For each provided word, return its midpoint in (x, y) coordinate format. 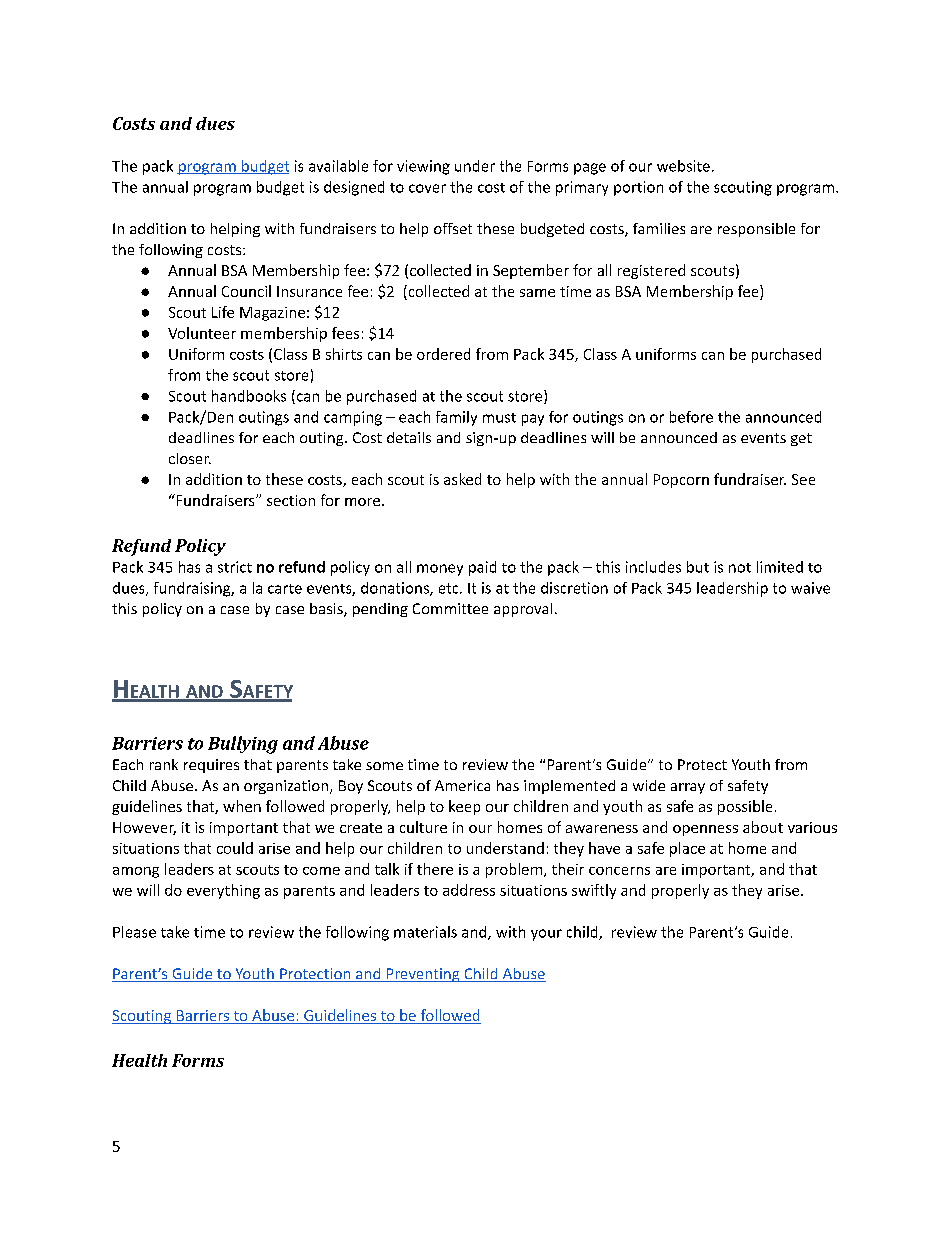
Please (134, 932)
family (456, 418)
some (384, 766)
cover (427, 188)
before (691, 417)
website (683, 166)
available (338, 166)
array (688, 788)
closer (190, 458)
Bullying (243, 745)
